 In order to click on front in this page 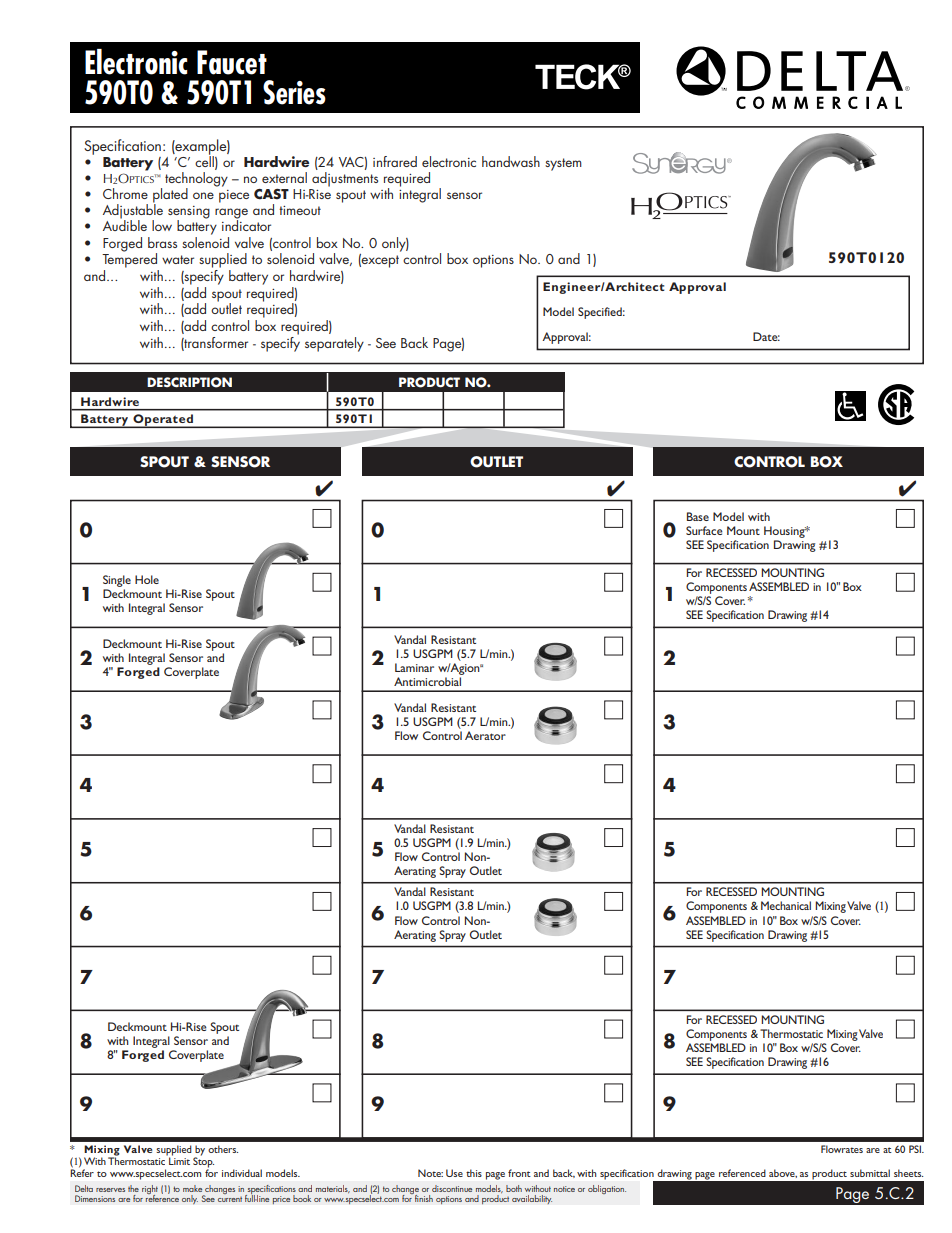, I will do `click(519, 1173)`.
